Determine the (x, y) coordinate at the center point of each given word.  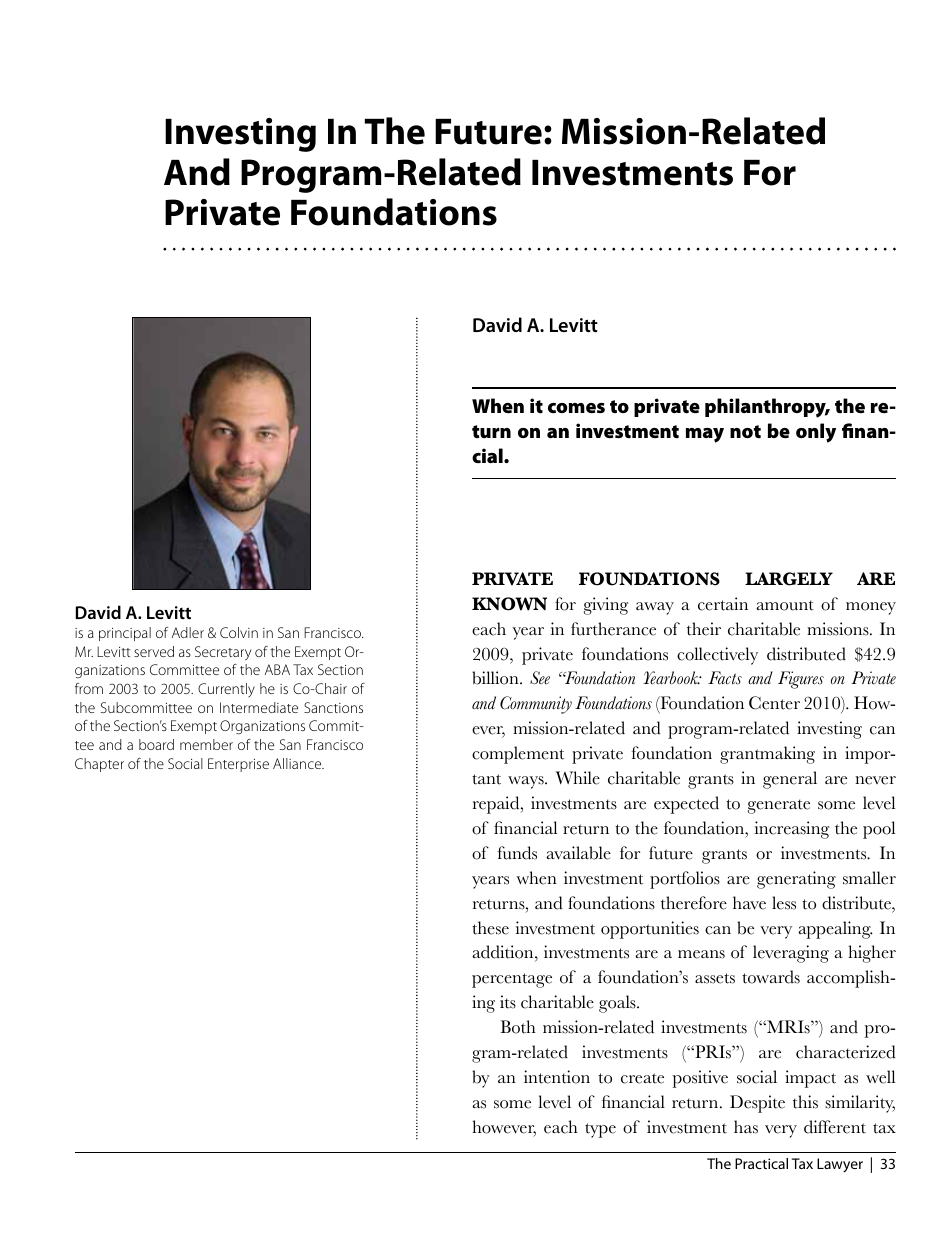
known (509, 604)
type (600, 1130)
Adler (188, 632)
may (705, 435)
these (490, 928)
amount (785, 605)
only (816, 433)
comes (576, 408)
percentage (512, 980)
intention (557, 1077)
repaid (497, 805)
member (206, 744)
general (790, 780)
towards (771, 977)
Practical (761, 1163)
